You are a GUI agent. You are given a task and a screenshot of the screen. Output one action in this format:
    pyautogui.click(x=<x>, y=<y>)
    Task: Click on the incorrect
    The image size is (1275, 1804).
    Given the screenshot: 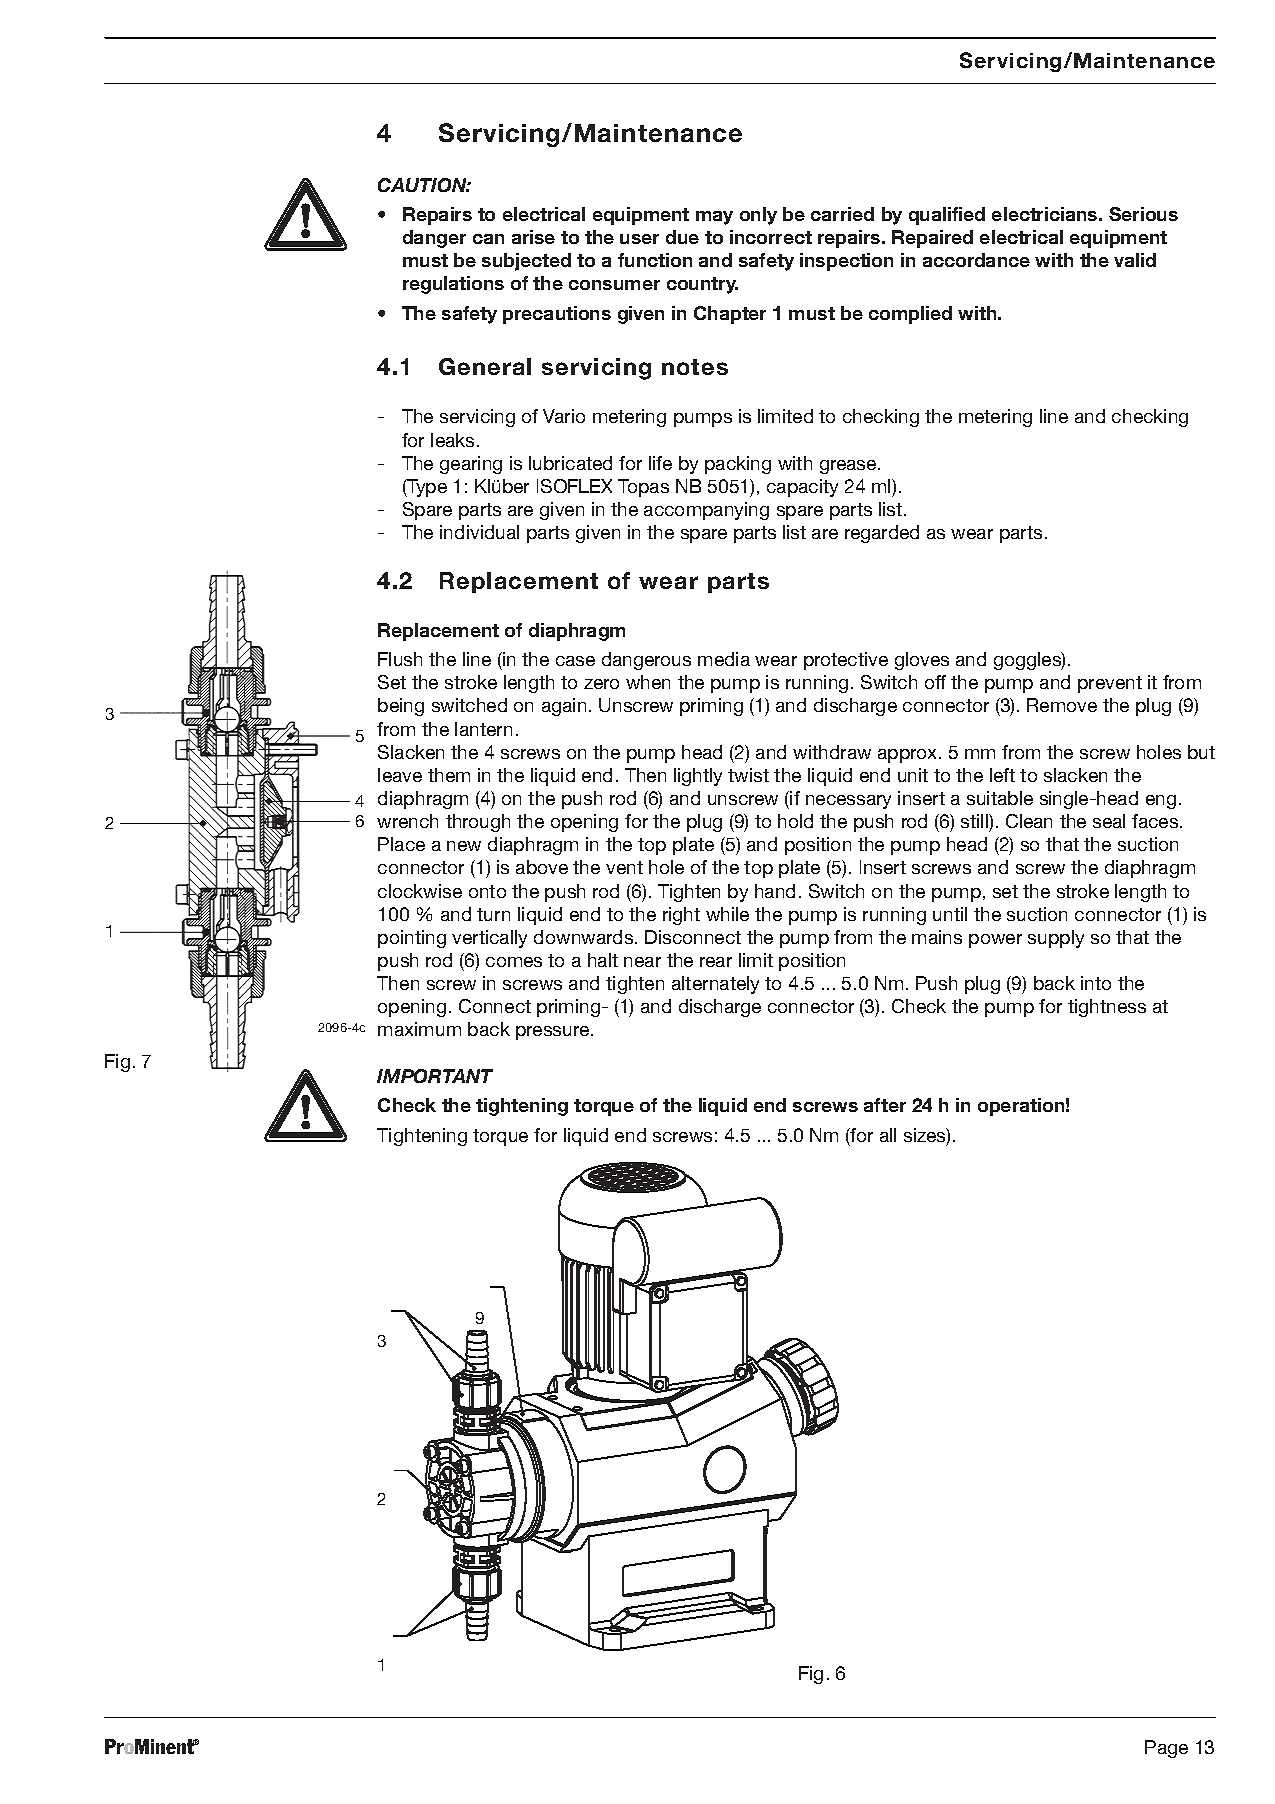 What is the action you would take?
    pyautogui.click(x=771, y=237)
